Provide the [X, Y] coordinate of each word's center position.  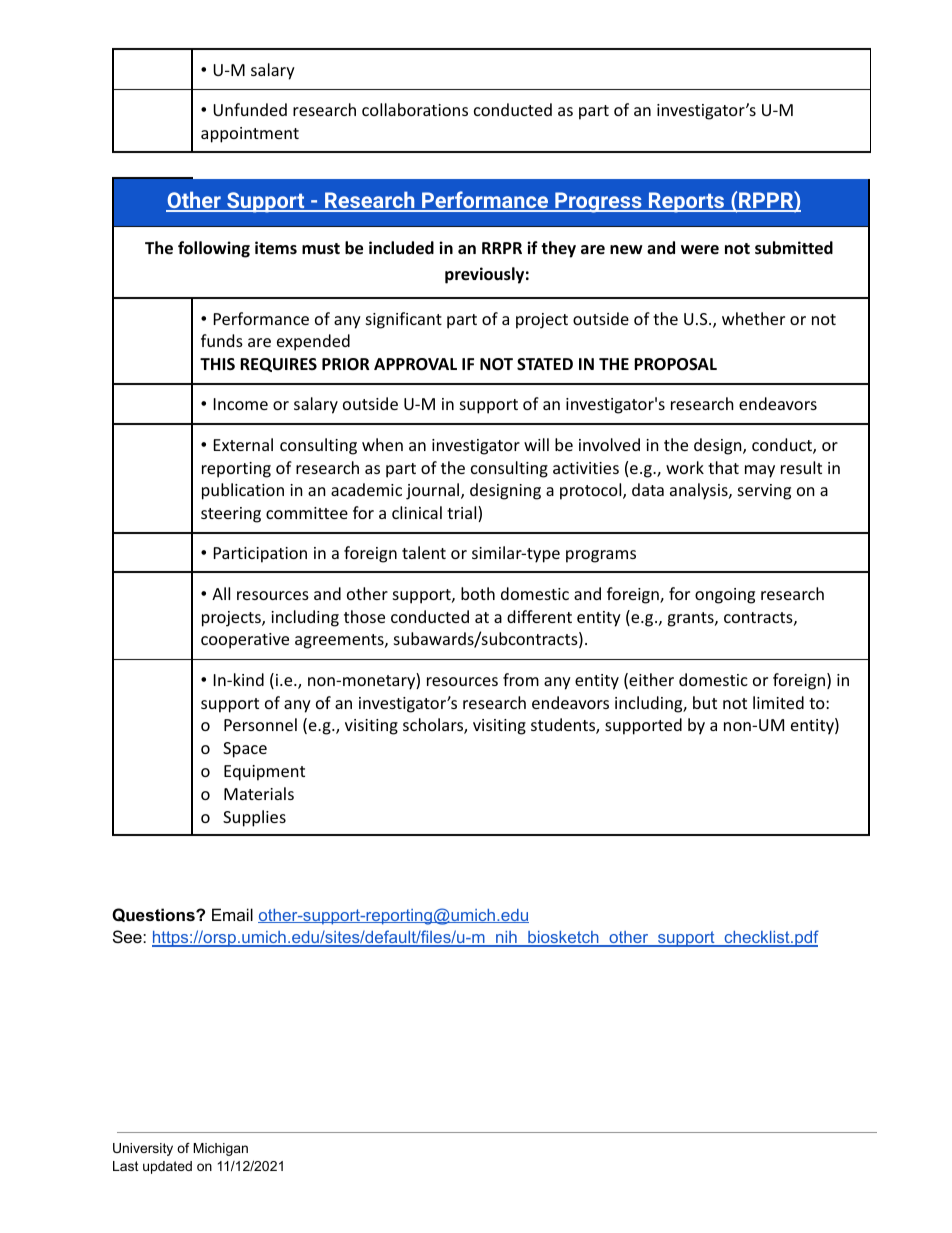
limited [778, 702]
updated [167, 1167]
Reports [687, 202]
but [705, 702]
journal [434, 491]
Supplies [254, 818]
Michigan [220, 1149]
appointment [250, 135]
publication [243, 491]
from [521, 679]
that [723, 467]
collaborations [415, 109]
